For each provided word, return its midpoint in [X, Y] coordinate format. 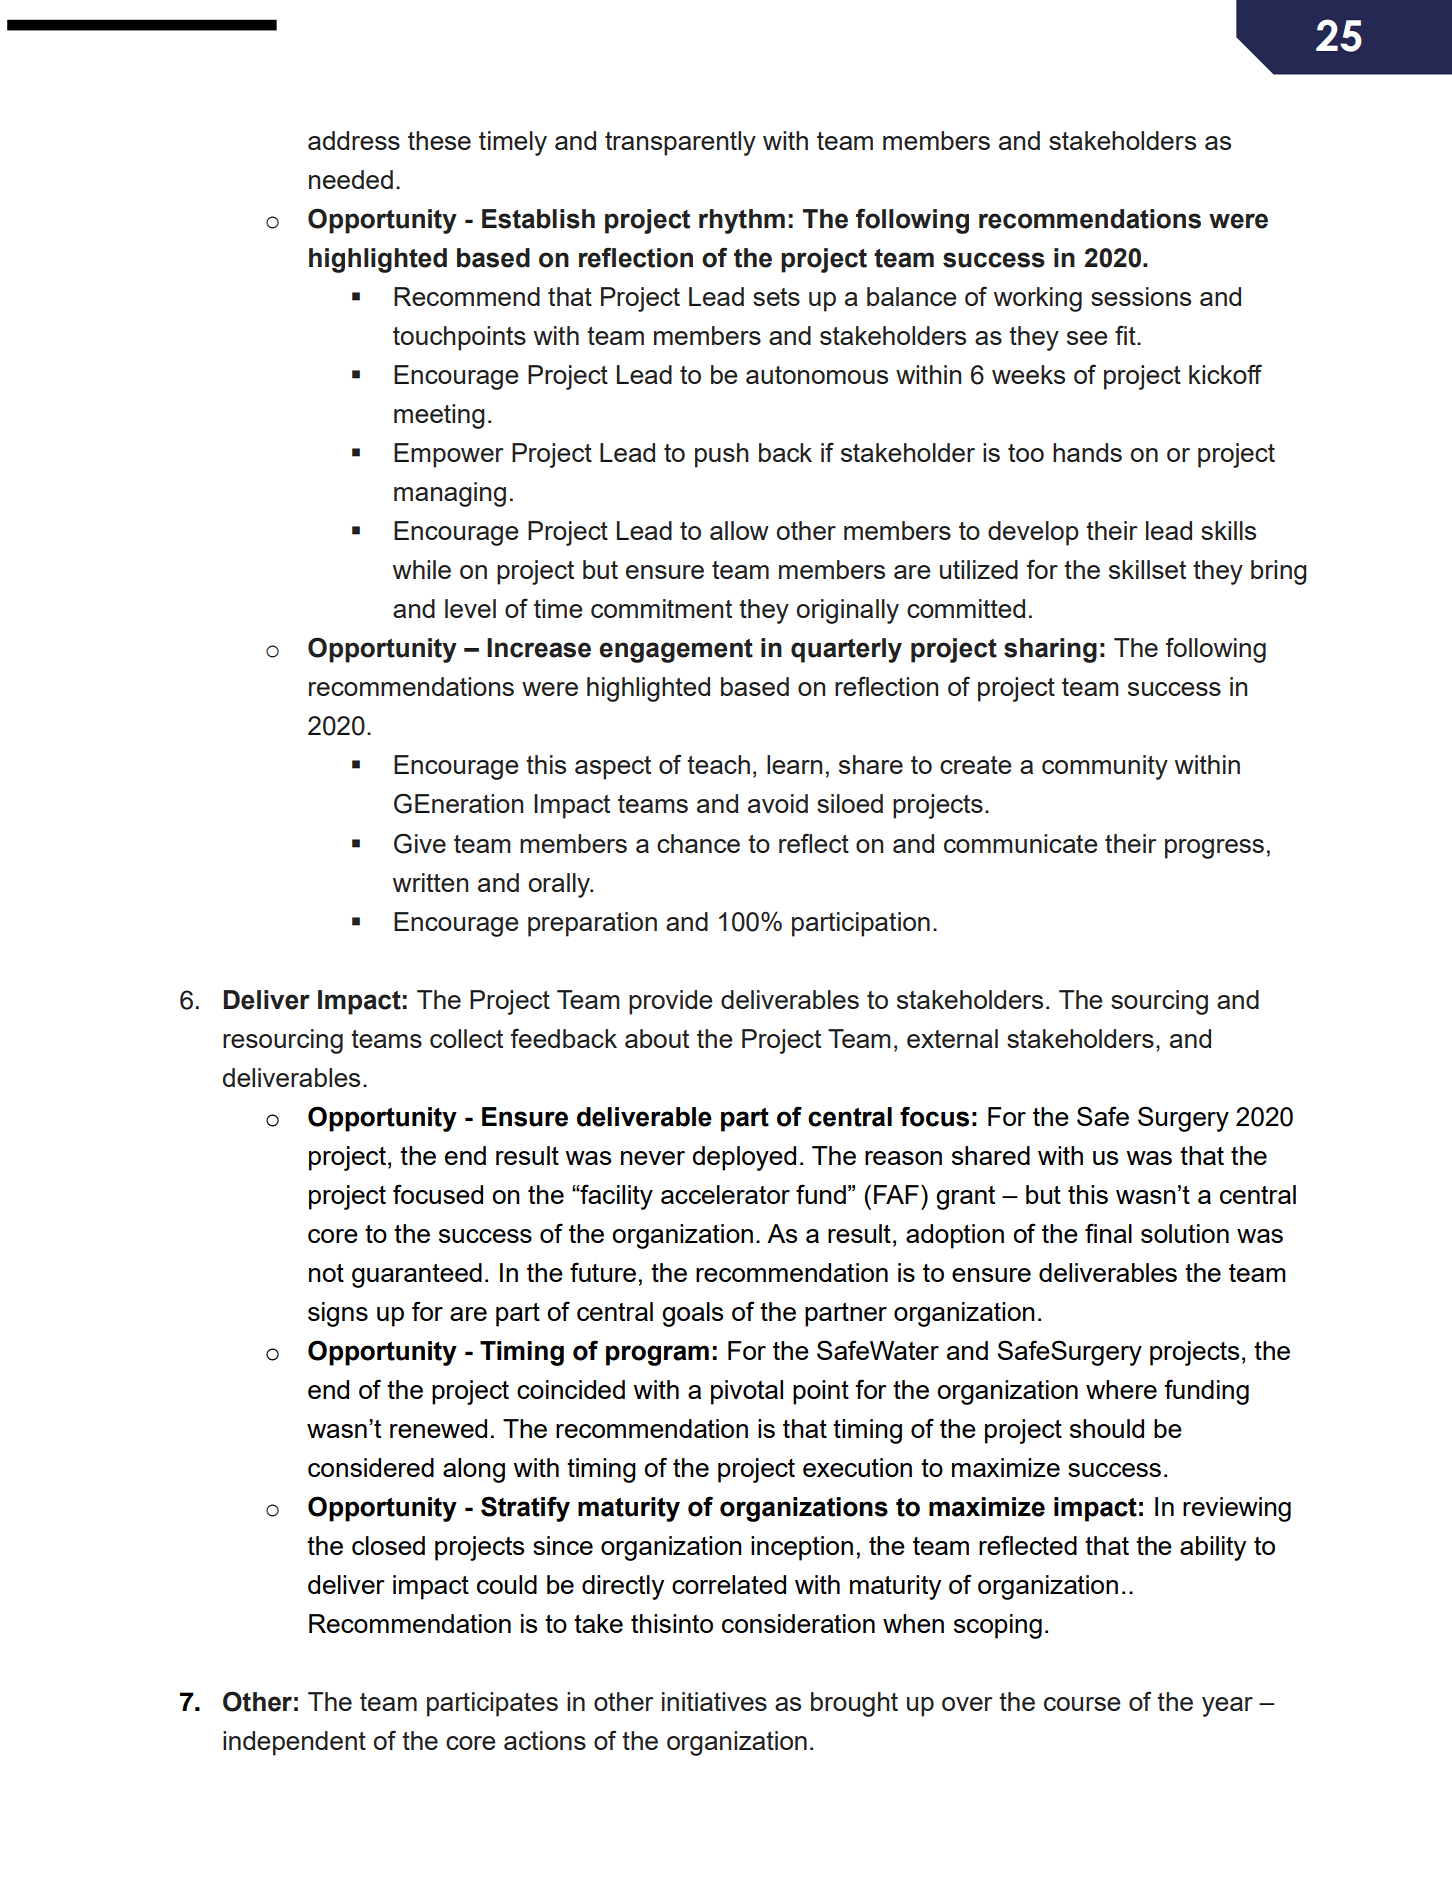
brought [854, 1704]
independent [294, 1743]
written [430, 882]
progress [1214, 849]
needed [351, 179]
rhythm [742, 221]
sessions [1141, 296]
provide [671, 1002]
